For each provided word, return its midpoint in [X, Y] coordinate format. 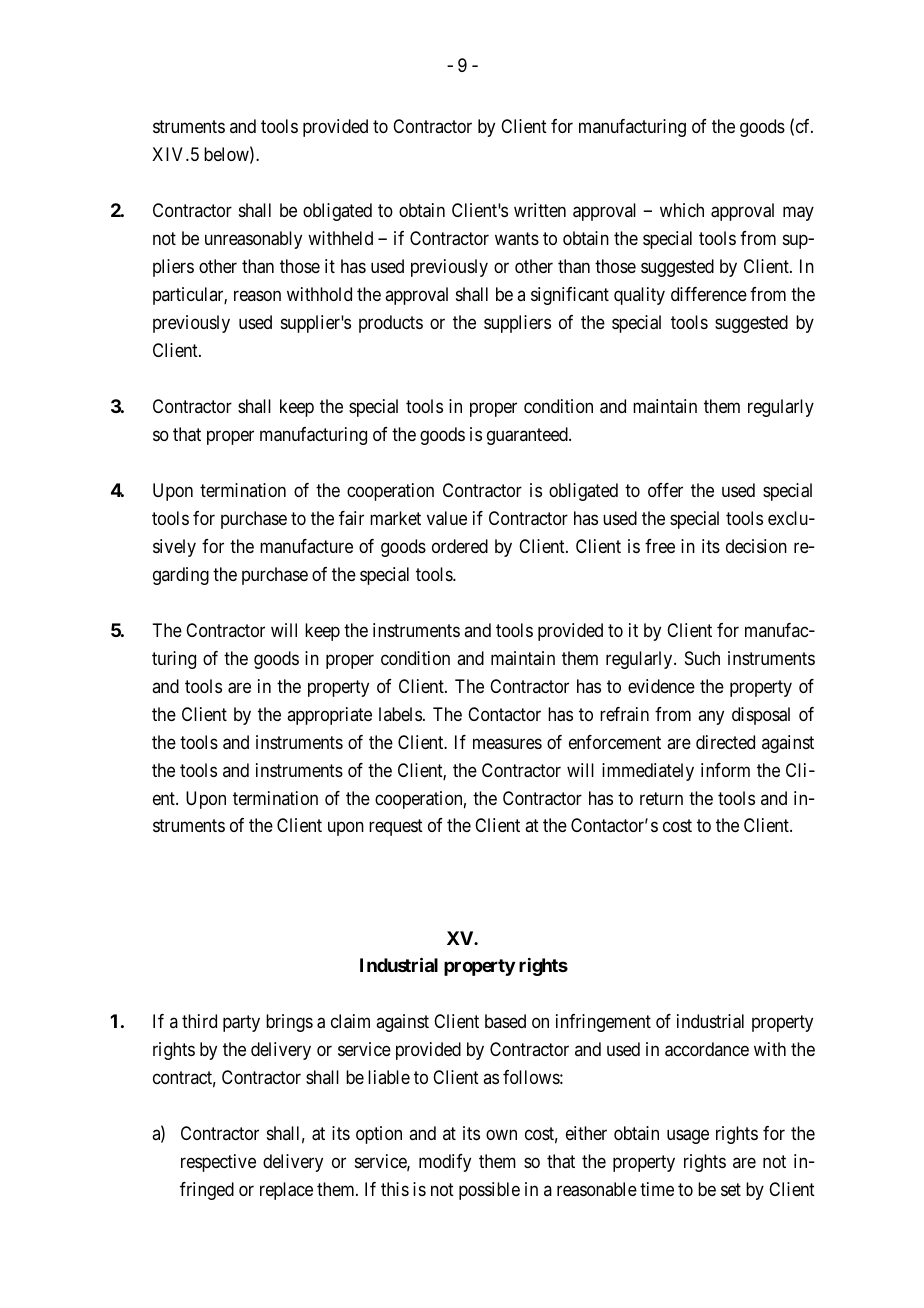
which [682, 210]
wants [517, 239]
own [501, 1135]
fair [351, 518]
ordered [460, 546]
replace [286, 1191]
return [661, 798]
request [396, 828]
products [391, 324]
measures [507, 743]
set [731, 1189]
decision [756, 546]
